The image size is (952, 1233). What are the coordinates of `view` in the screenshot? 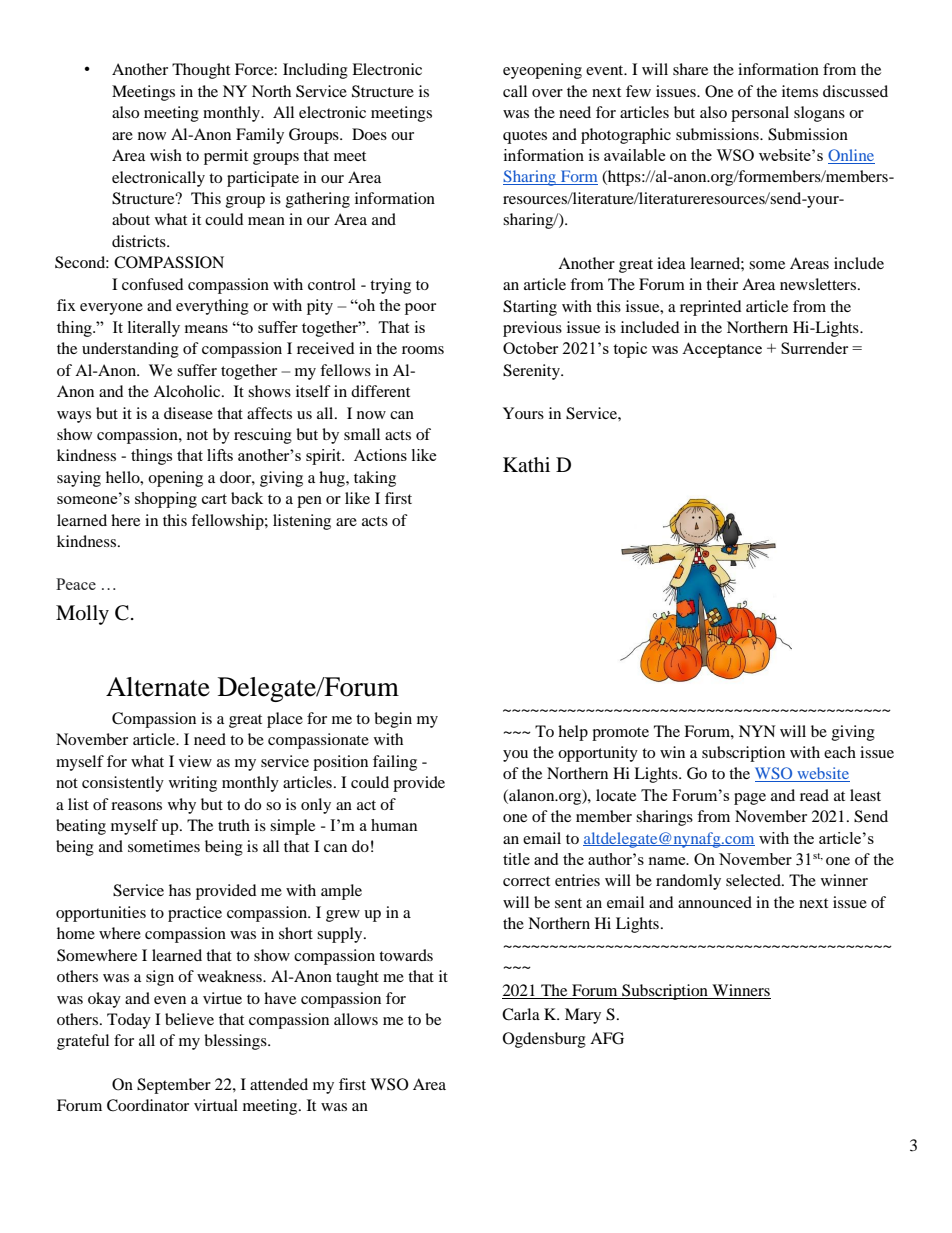 It's located at (195, 761).
